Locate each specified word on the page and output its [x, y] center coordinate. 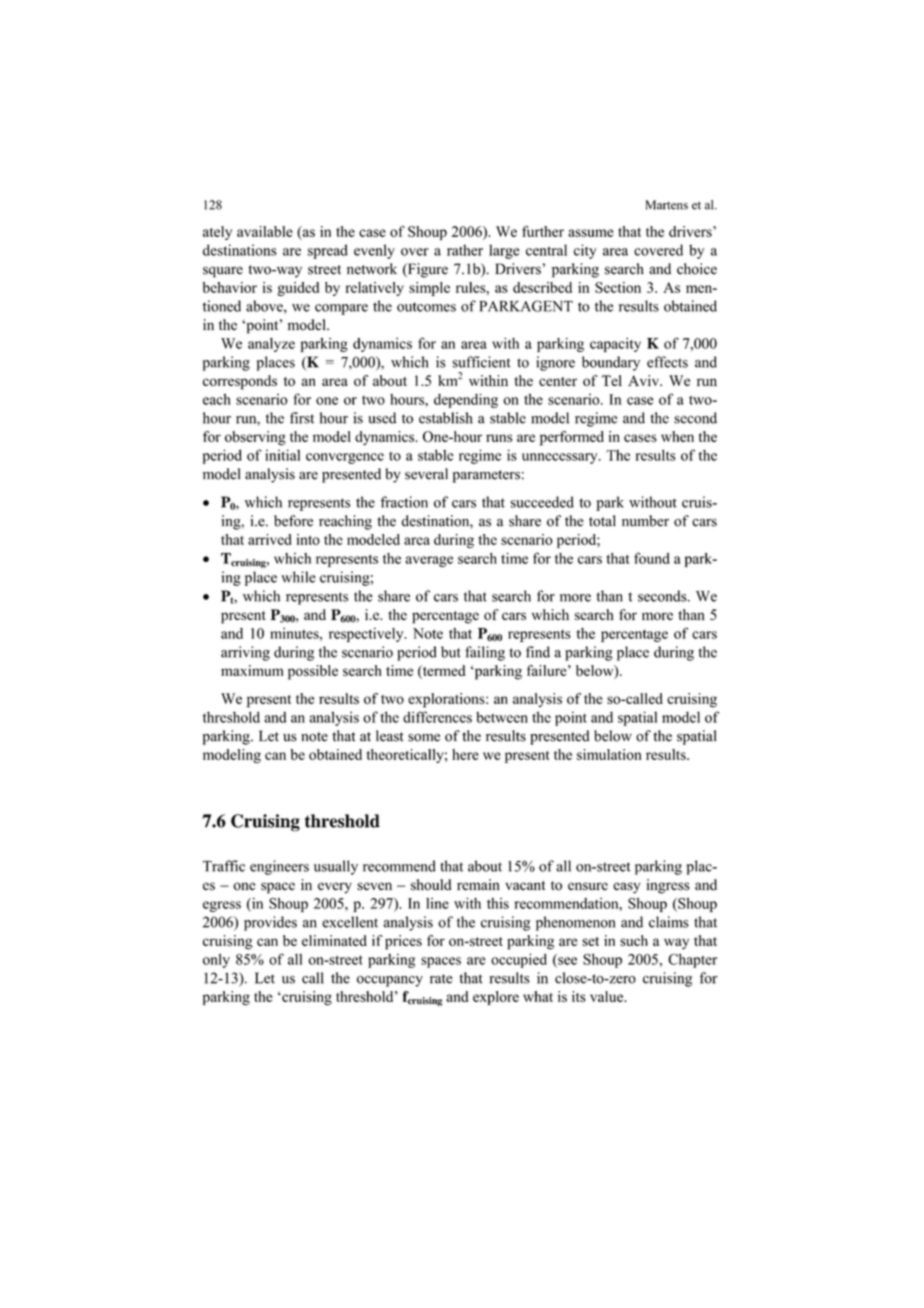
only [216, 961]
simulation [609, 754]
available [265, 231]
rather [465, 250]
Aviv [645, 380]
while [298, 577]
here [465, 754]
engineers [279, 867]
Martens [667, 205]
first [302, 418]
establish [446, 418]
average [429, 561]
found [652, 558]
